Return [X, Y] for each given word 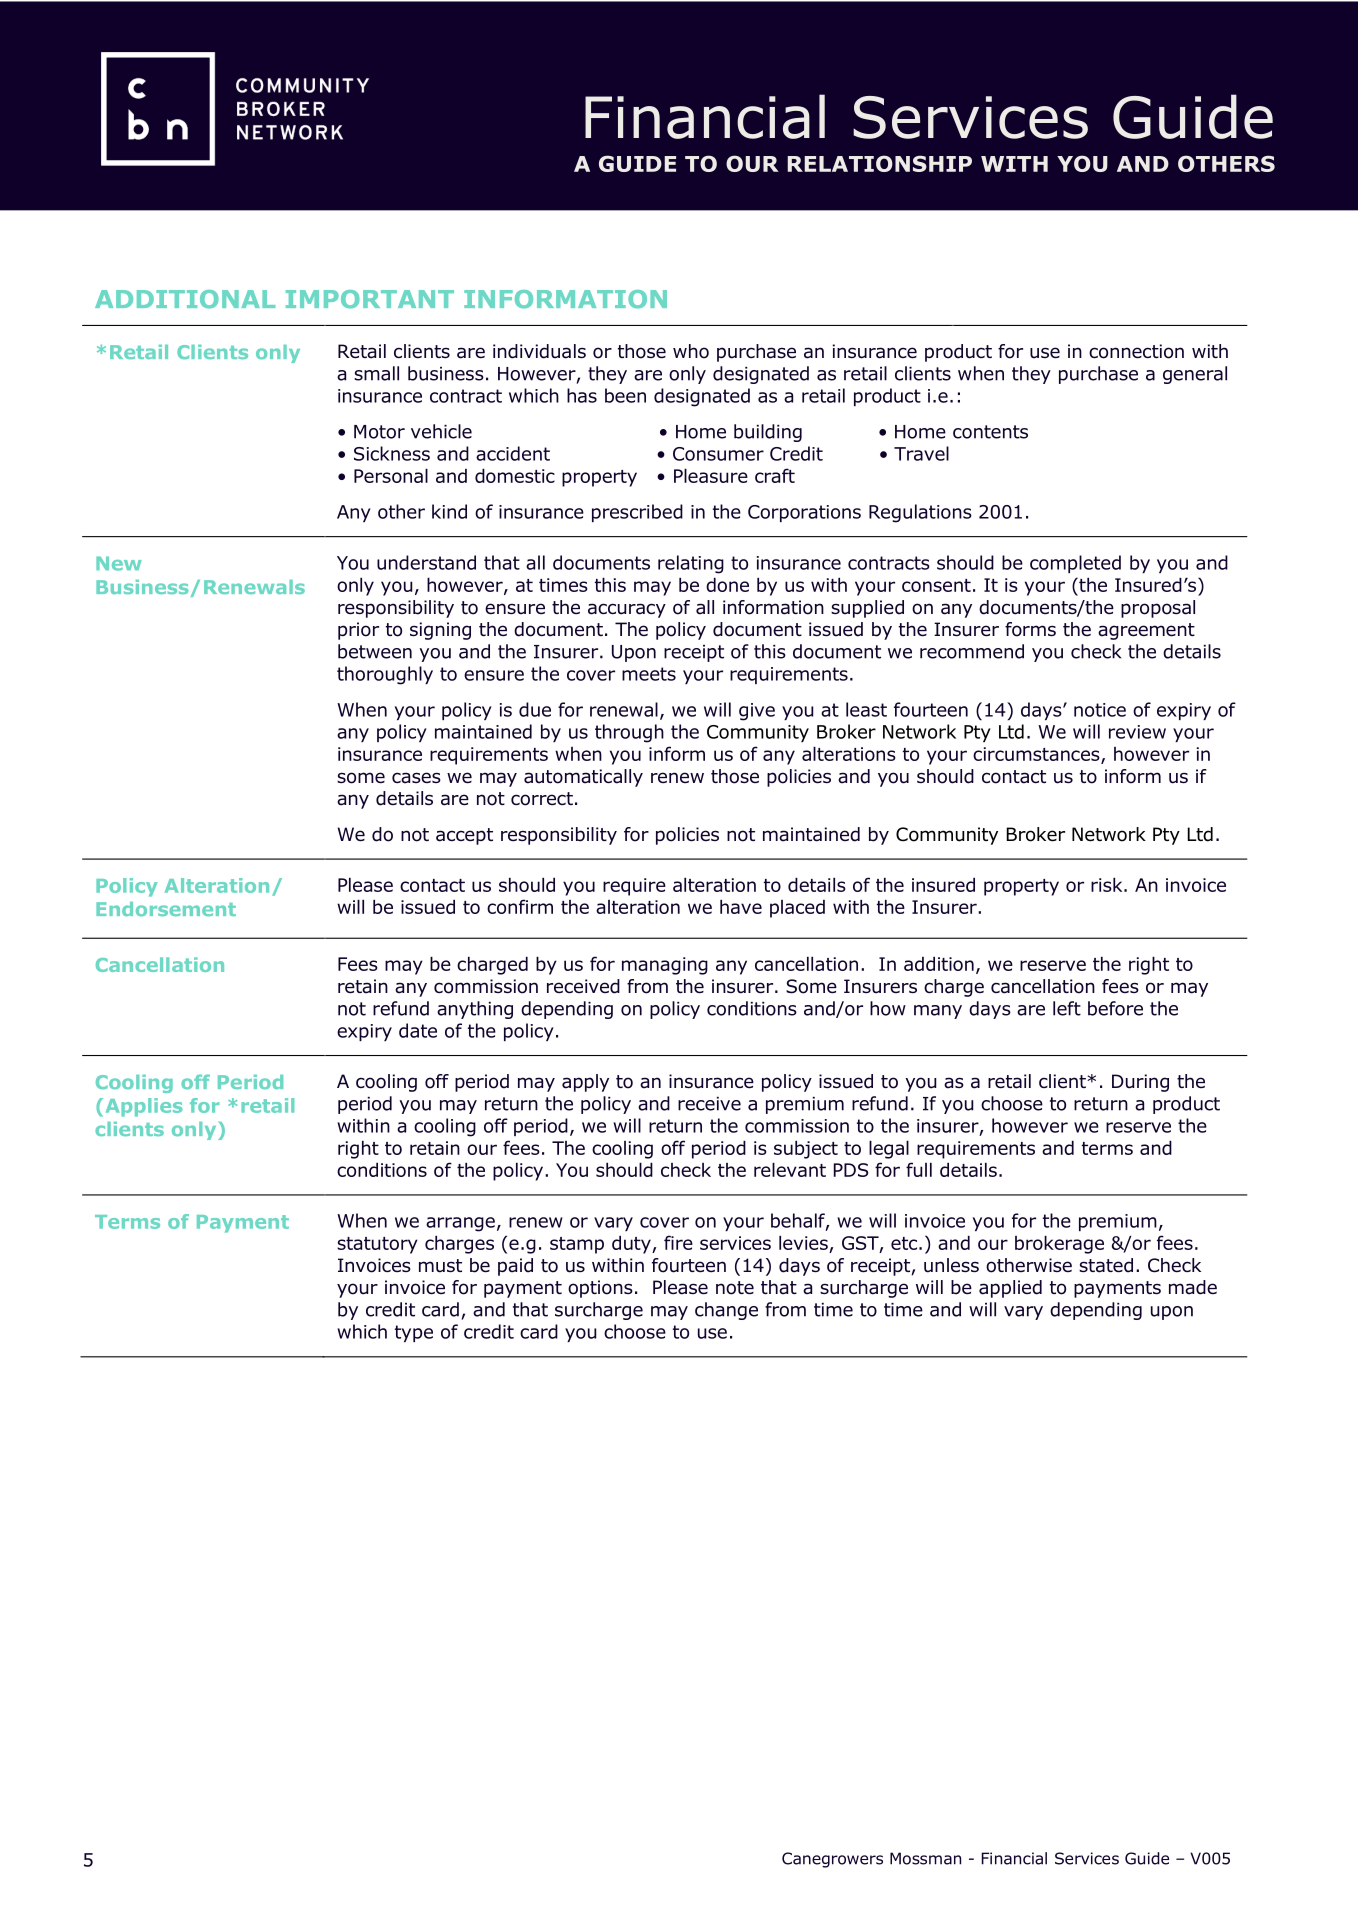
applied [1010, 1289]
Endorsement [166, 909]
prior [358, 631]
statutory [377, 1245]
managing [665, 966]
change [726, 1311]
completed [1075, 564]
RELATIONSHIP [879, 163]
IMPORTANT [370, 299]
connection [1136, 351]
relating [691, 564]
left [1067, 1008]
